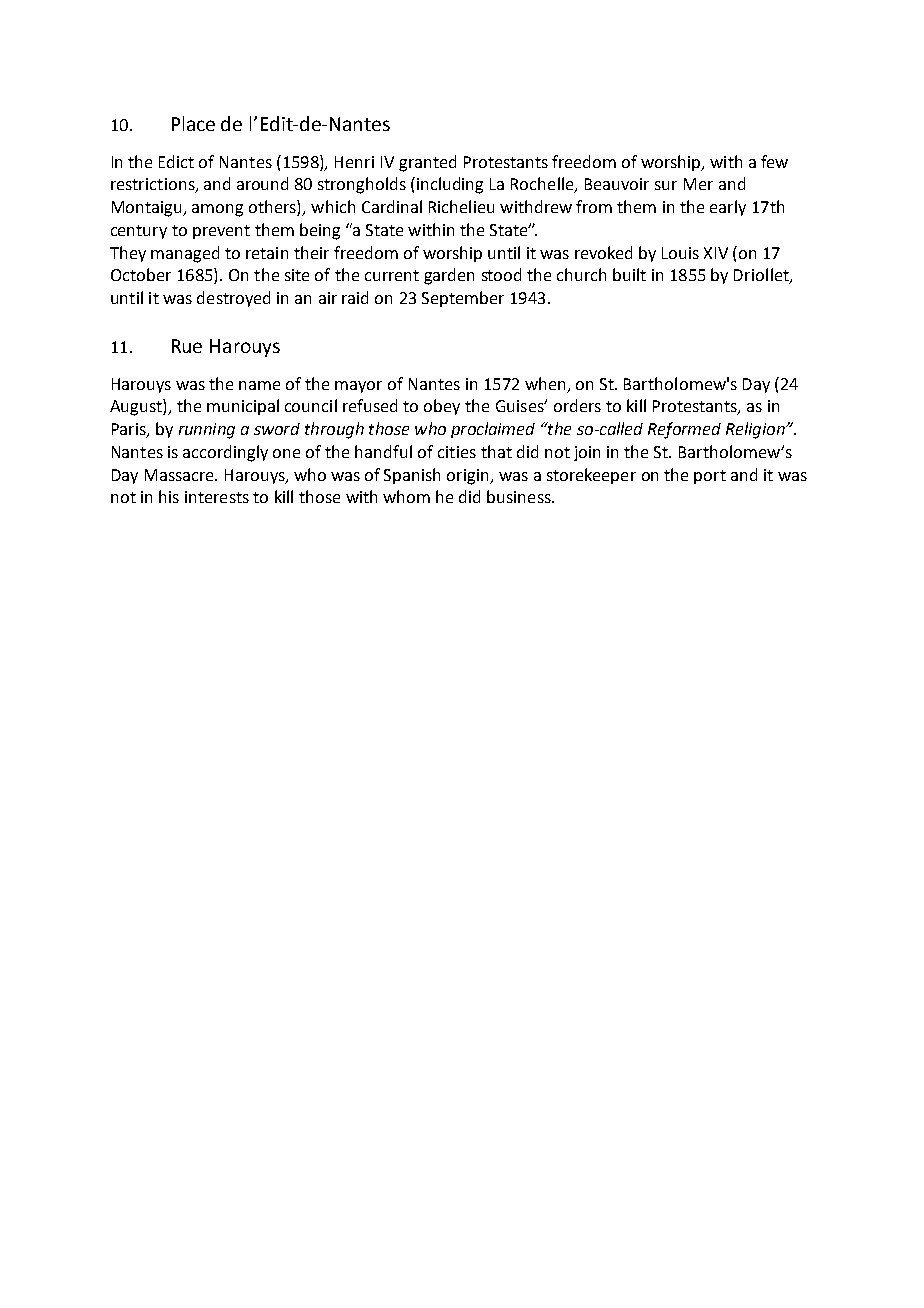  I want to click on managed, so click(185, 254).
